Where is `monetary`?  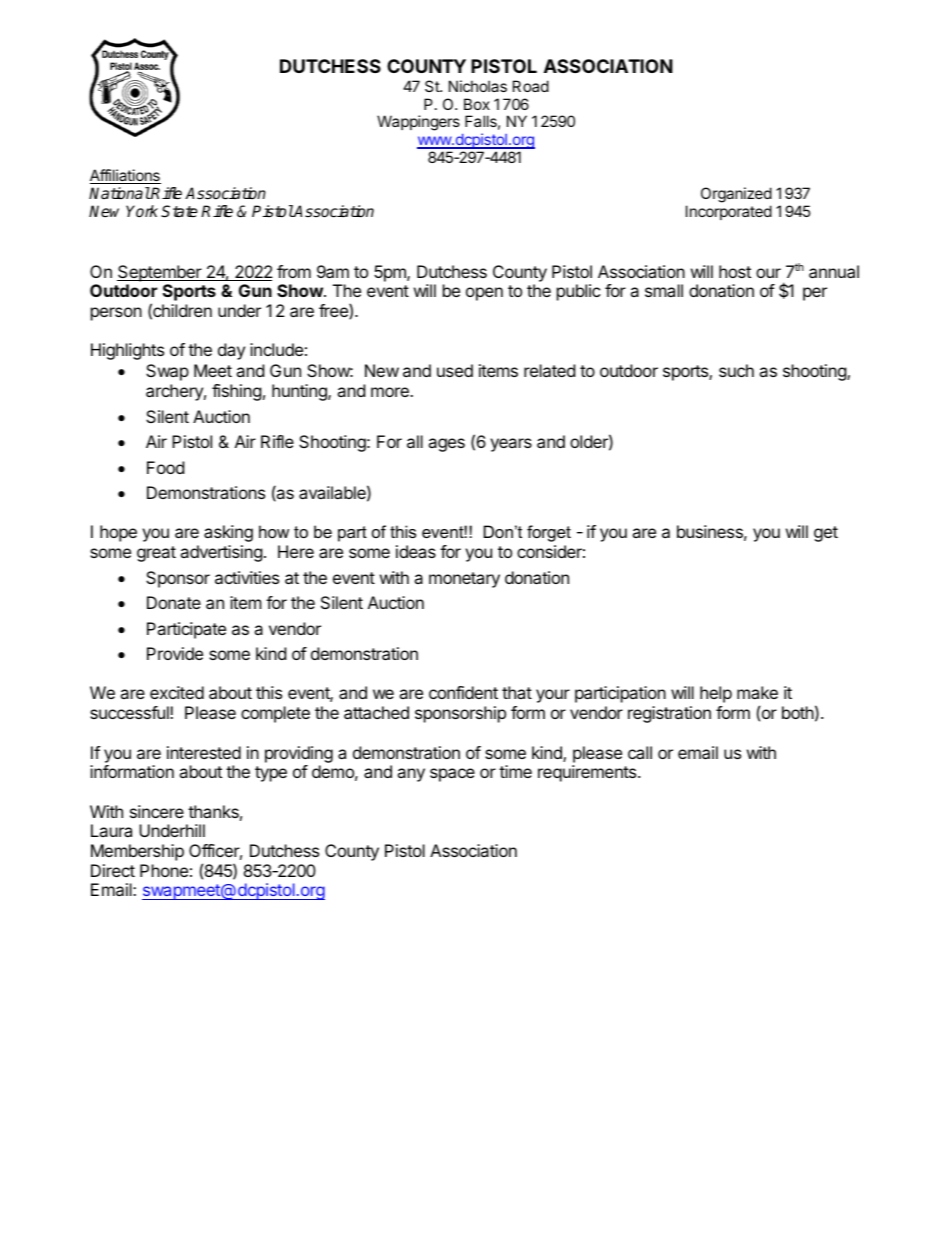
monetary is located at coordinates (464, 580).
